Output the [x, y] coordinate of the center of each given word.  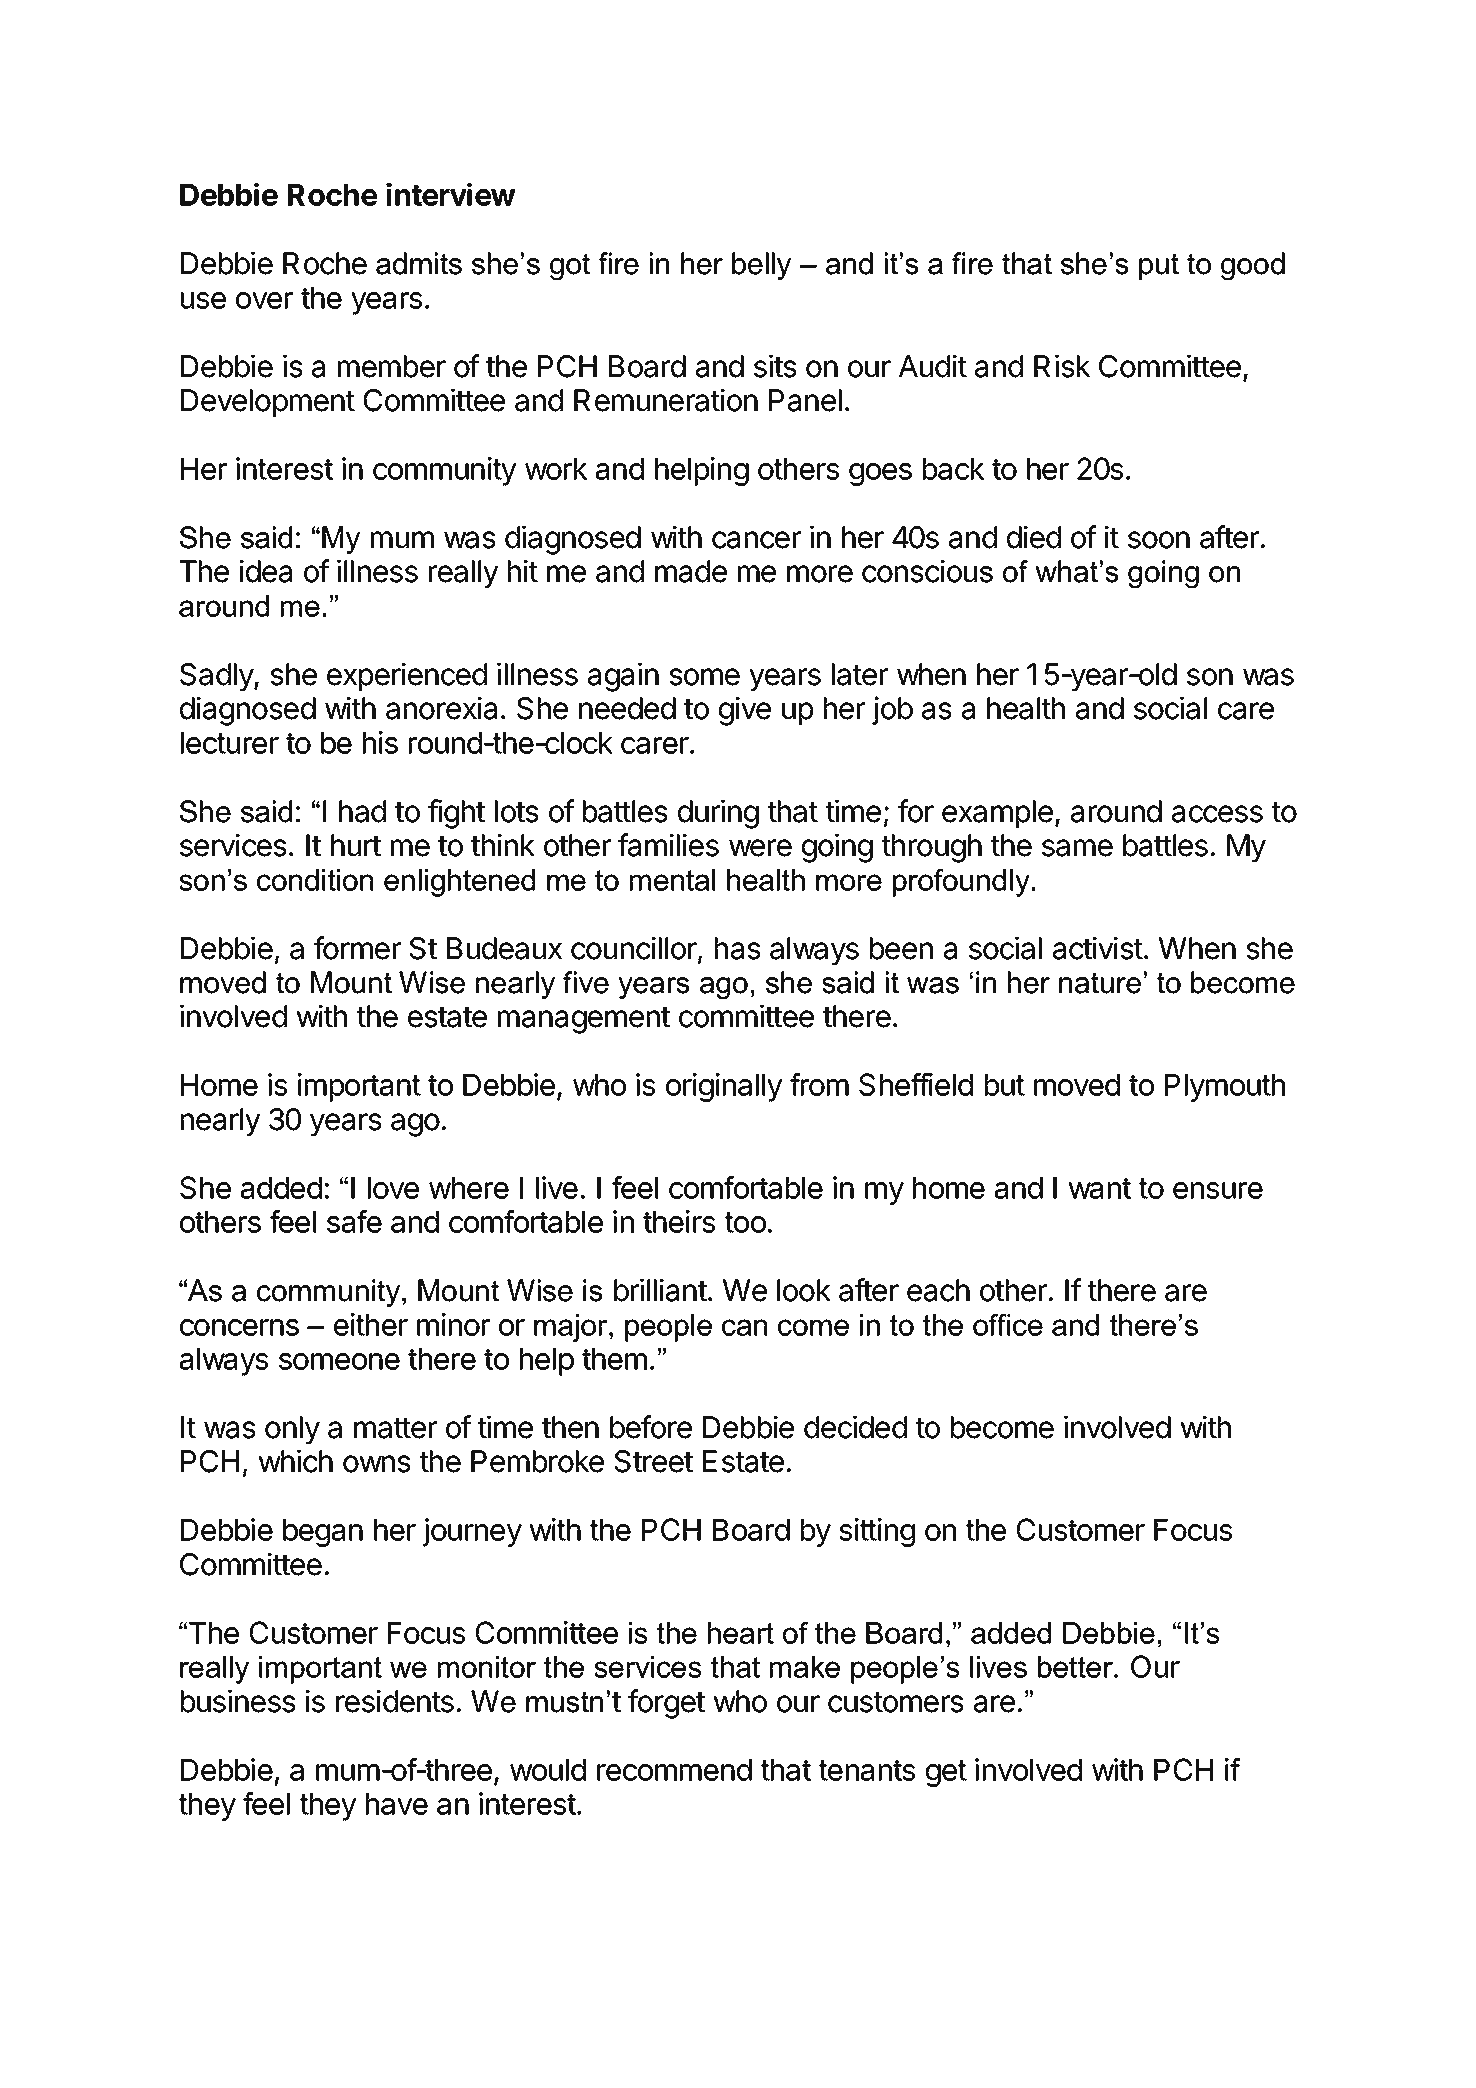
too [745, 1222]
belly [761, 266]
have [397, 1804]
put [1159, 266]
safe [354, 1221]
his [380, 742]
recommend [674, 1770]
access [1217, 814]
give [745, 711]
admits [419, 263]
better [1076, 1667]
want [1099, 1188]
